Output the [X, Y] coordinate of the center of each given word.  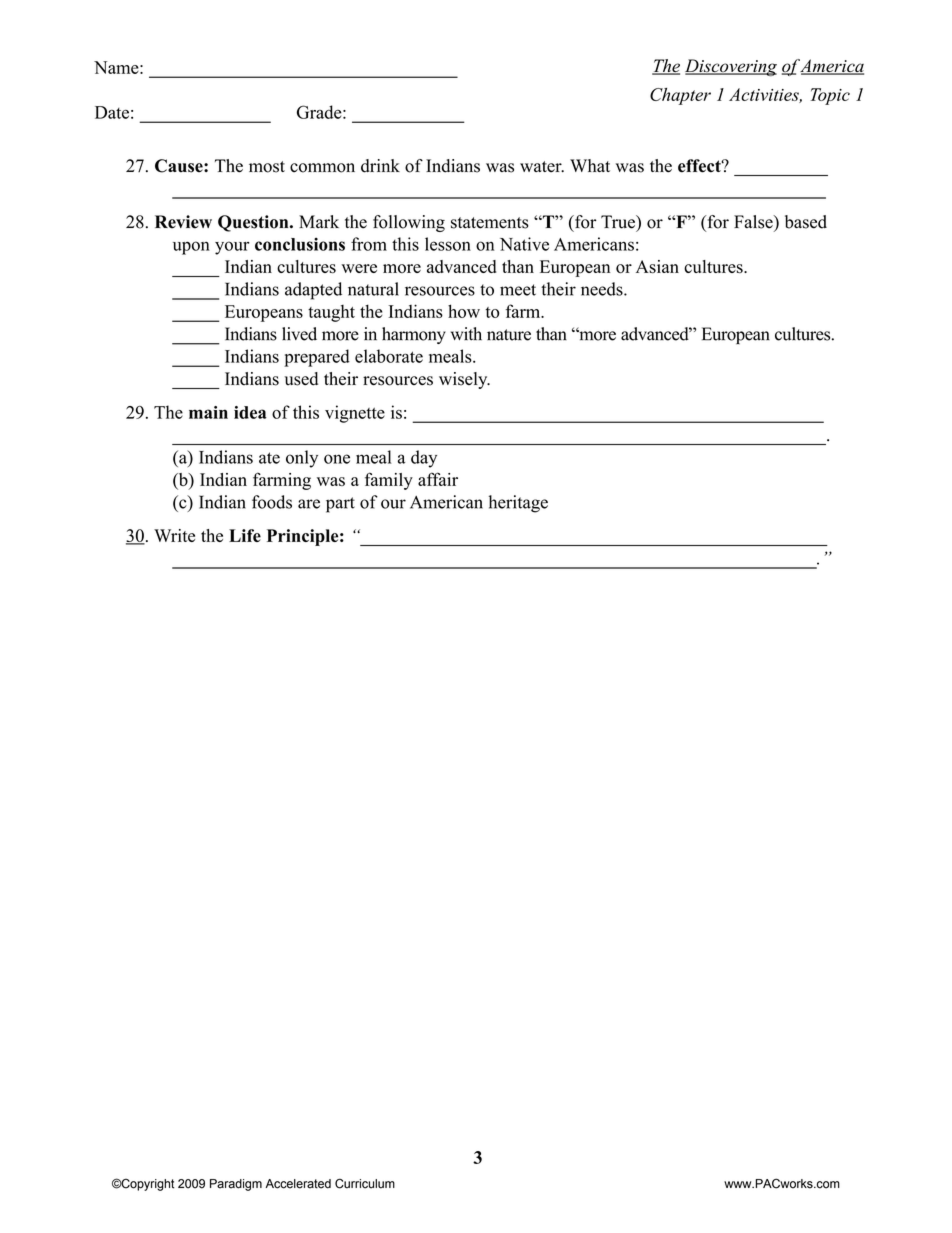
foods [272, 502]
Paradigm [236, 1185]
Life [245, 535]
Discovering [731, 67]
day [424, 459]
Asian [657, 267]
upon [191, 248]
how [464, 311]
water [542, 167]
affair [438, 479]
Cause [180, 166]
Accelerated [298, 1184]
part [340, 505]
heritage [518, 504]
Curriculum [365, 1183]
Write [174, 535]
